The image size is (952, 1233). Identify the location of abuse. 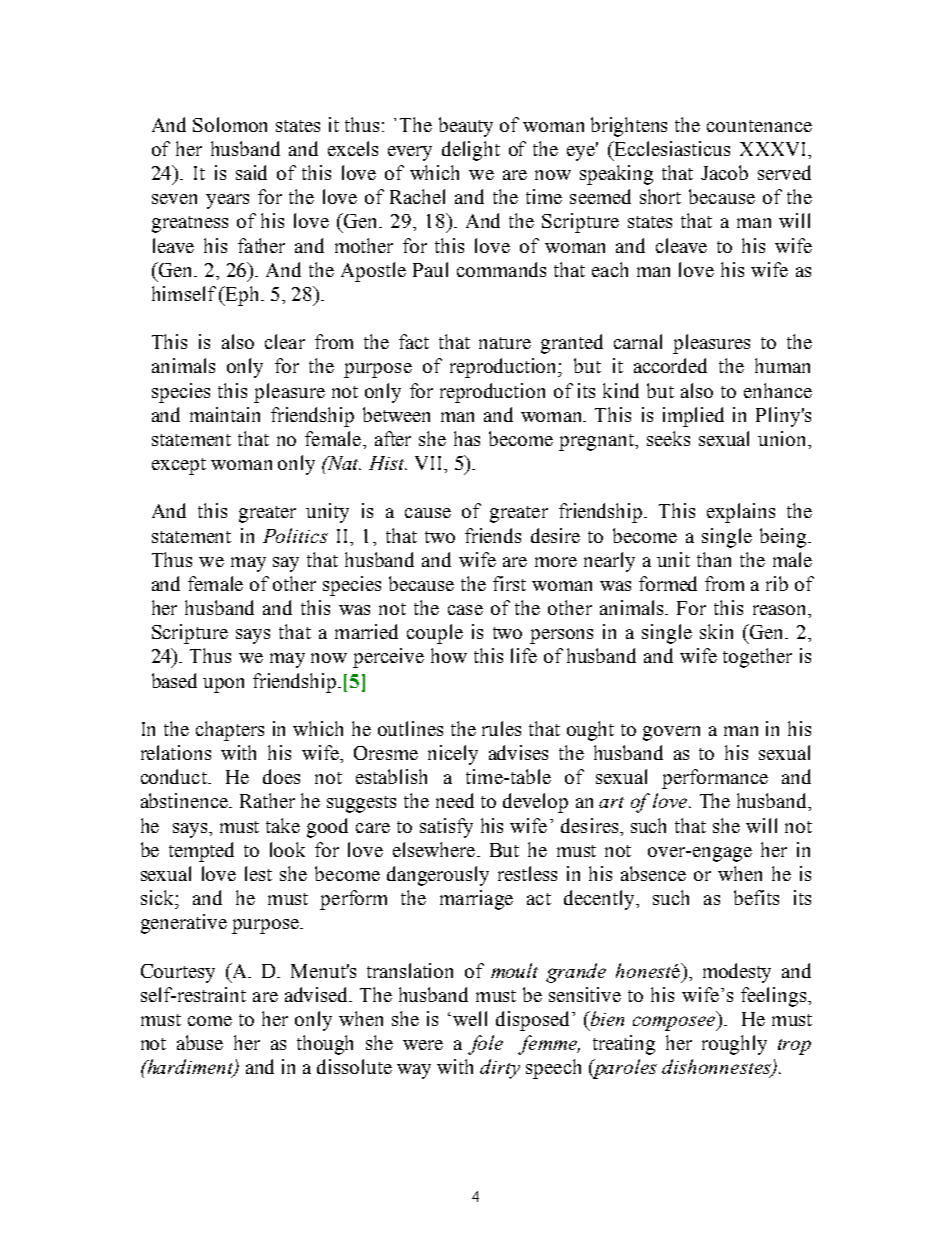
(200, 1042).
